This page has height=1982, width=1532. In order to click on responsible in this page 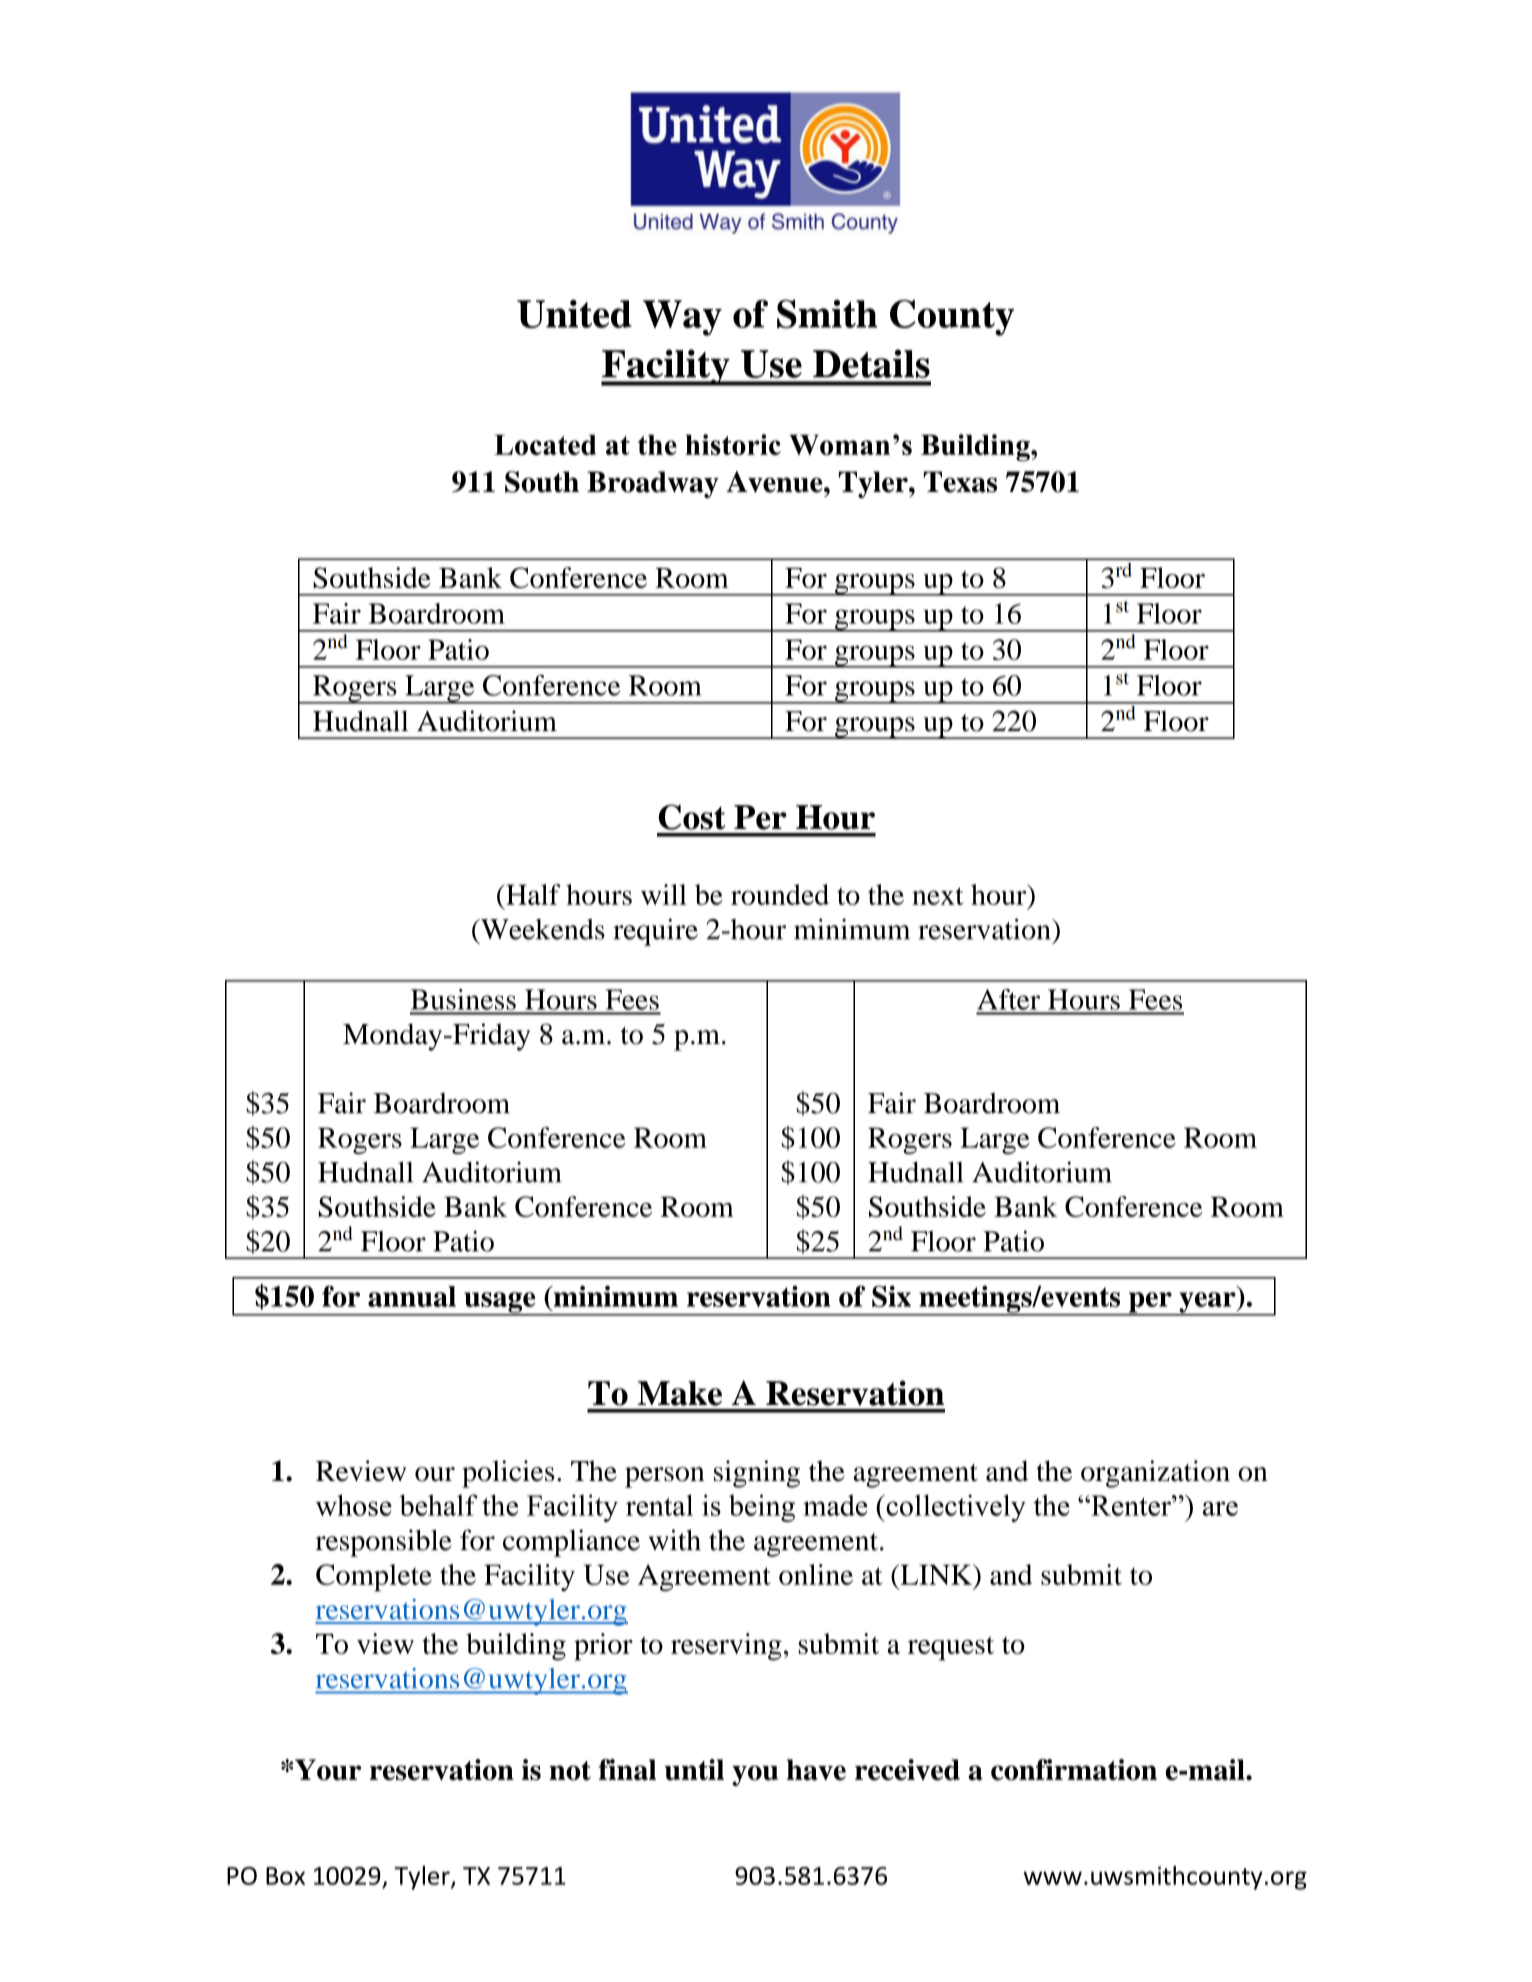, I will do `click(384, 1543)`.
